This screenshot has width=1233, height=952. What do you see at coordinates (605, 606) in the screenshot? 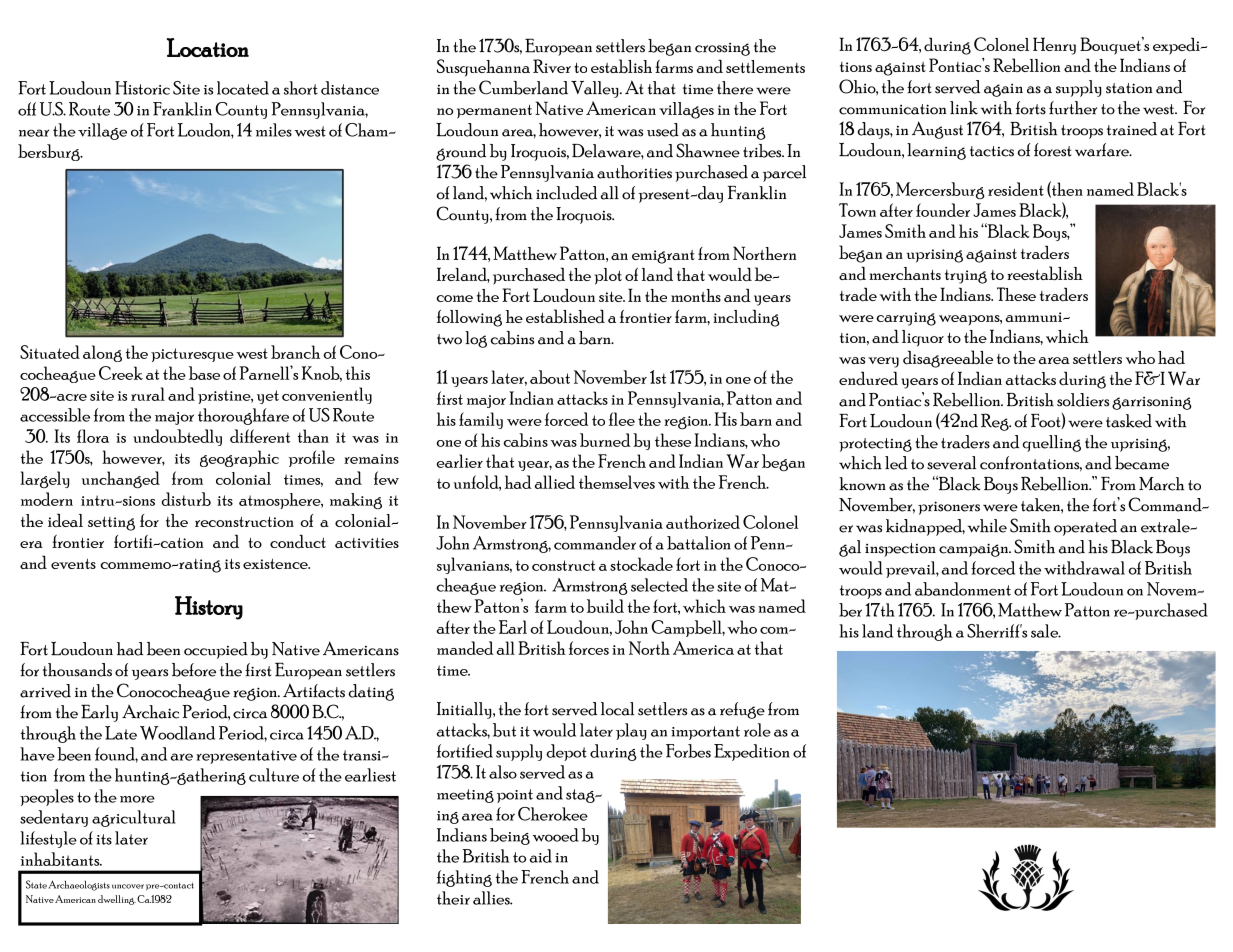
I see `build` at bounding box center [605, 606].
